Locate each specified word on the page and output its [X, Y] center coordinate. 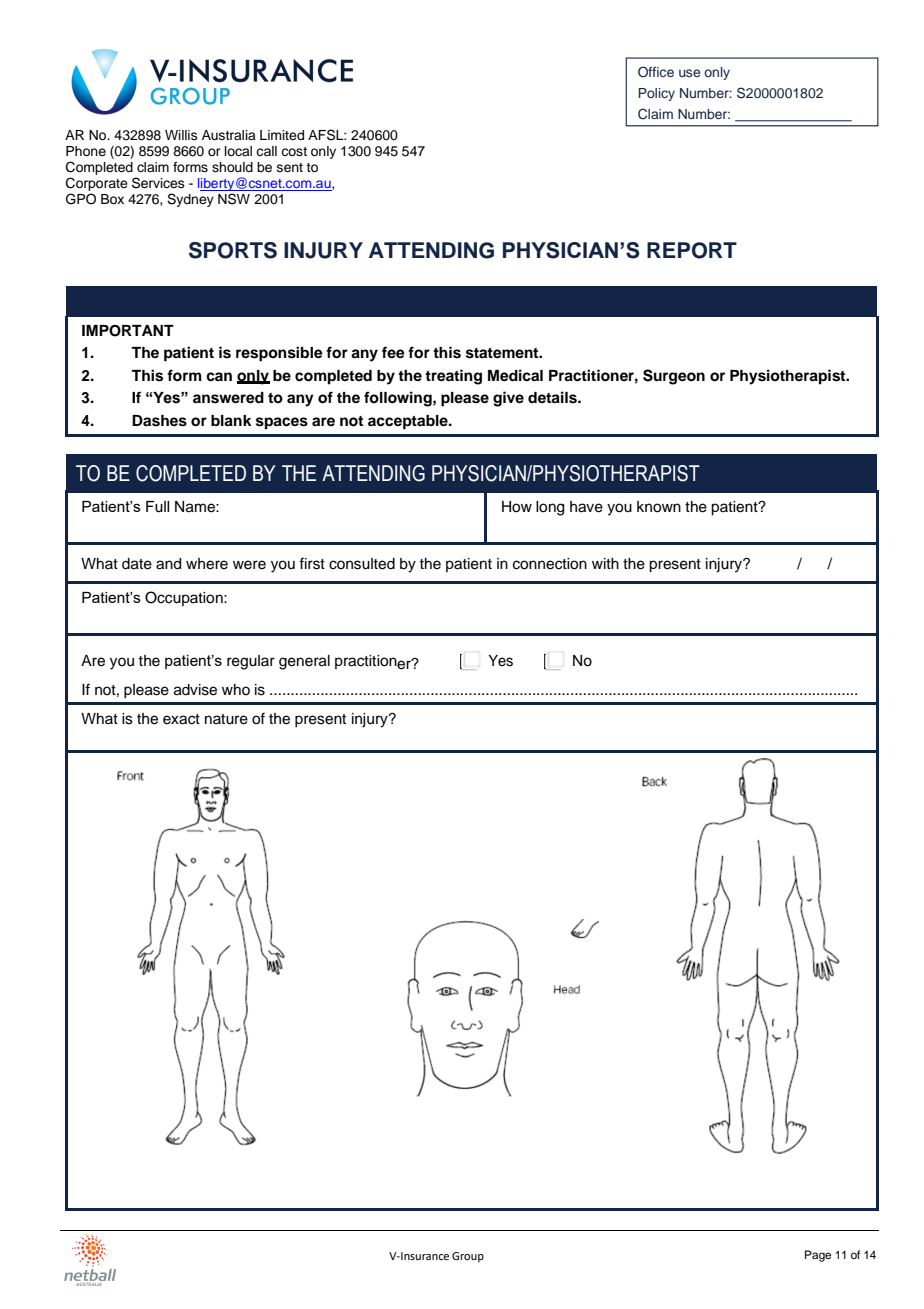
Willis [181, 135]
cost [294, 151]
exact [181, 719]
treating [453, 377]
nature [226, 719]
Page [818, 1256]
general [304, 662]
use [689, 73]
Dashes [159, 421]
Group [468, 1257]
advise [195, 690]
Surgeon [674, 377]
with [605, 563]
